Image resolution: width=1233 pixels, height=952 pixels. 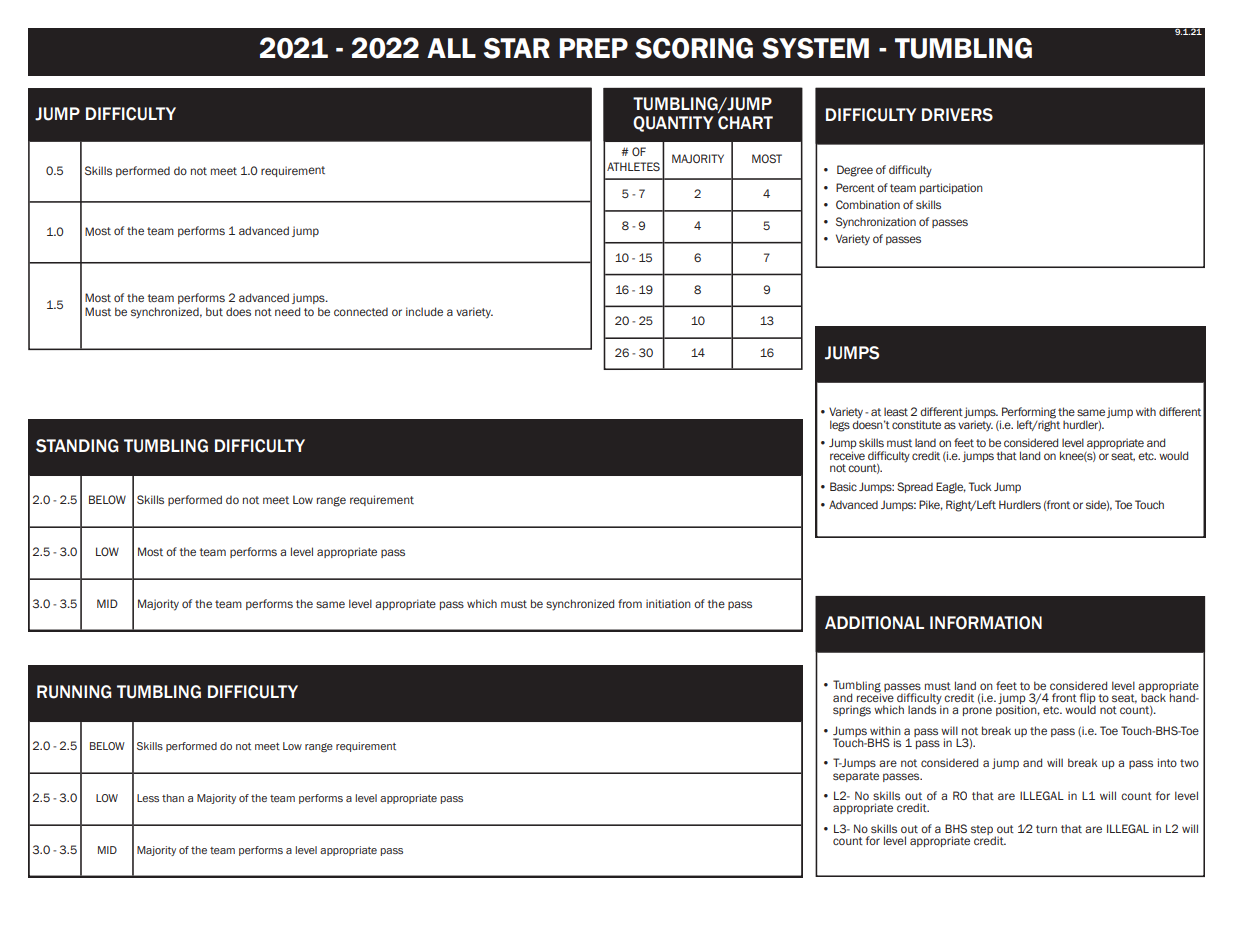 What do you see at coordinates (843, 486) in the document?
I see `Basic` at bounding box center [843, 486].
